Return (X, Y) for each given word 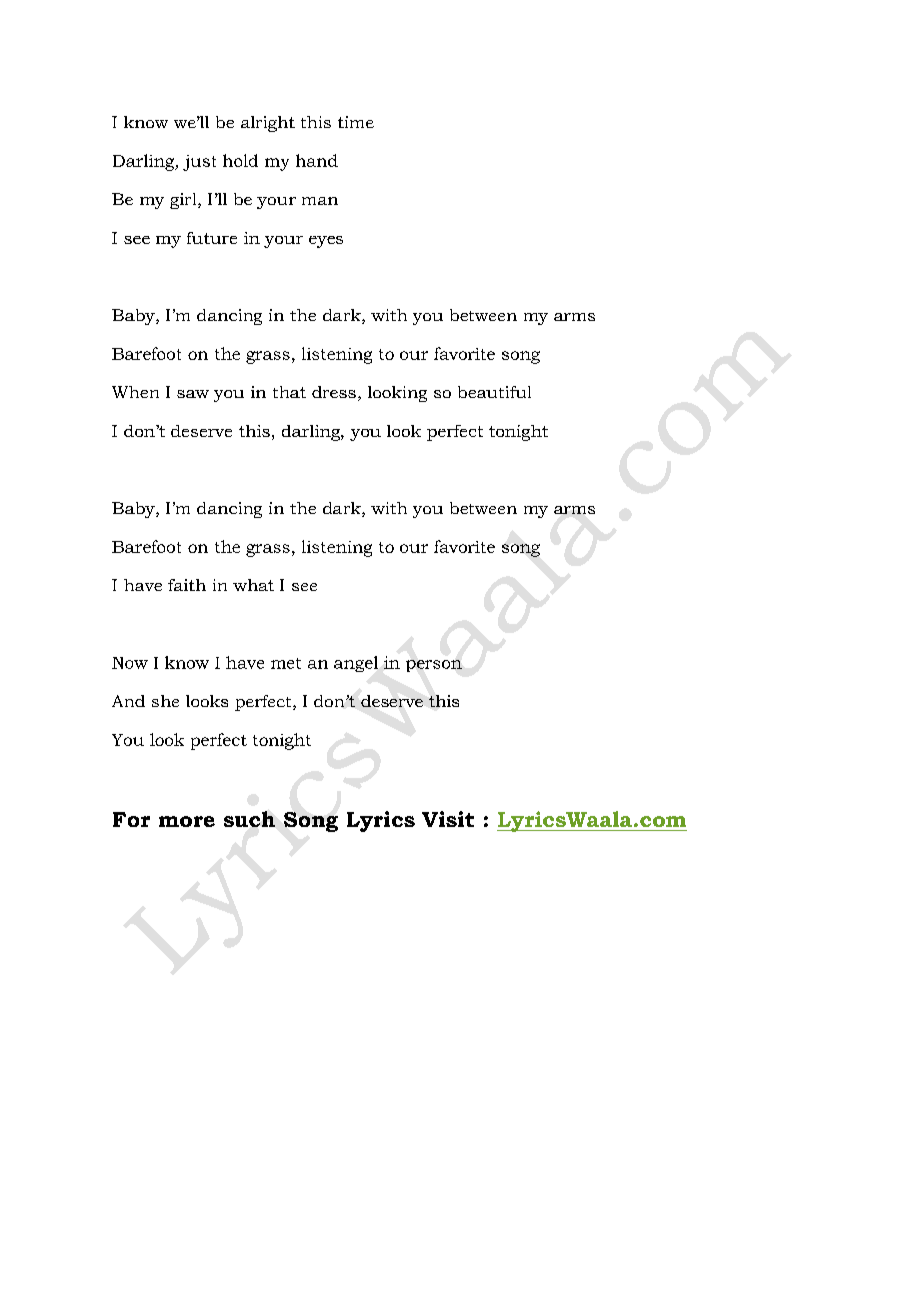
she (165, 701)
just (199, 163)
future (212, 238)
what (253, 585)
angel (356, 664)
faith (187, 585)
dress (334, 392)
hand (317, 160)
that (289, 392)
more (187, 821)
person (434, 666)
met (286, 663)
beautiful (494, 392)
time (356, 122)
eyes (326, 242)
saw (193, 394)
